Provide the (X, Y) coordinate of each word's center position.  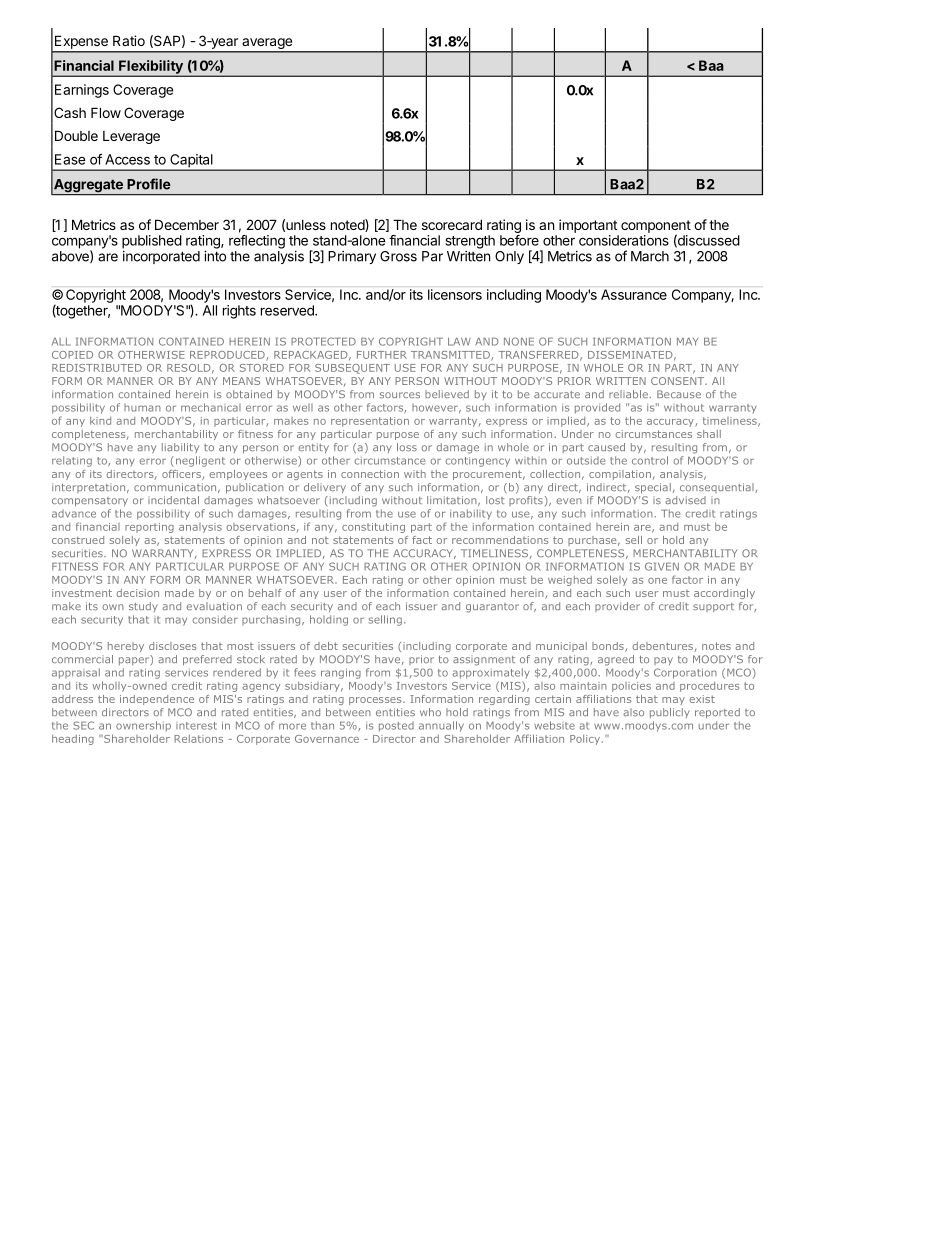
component (656, 227)
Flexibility (151, 68)
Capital (191, 162)
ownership (143, 726)
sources (399, 395)
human (142, 408)
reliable (629, 394)
